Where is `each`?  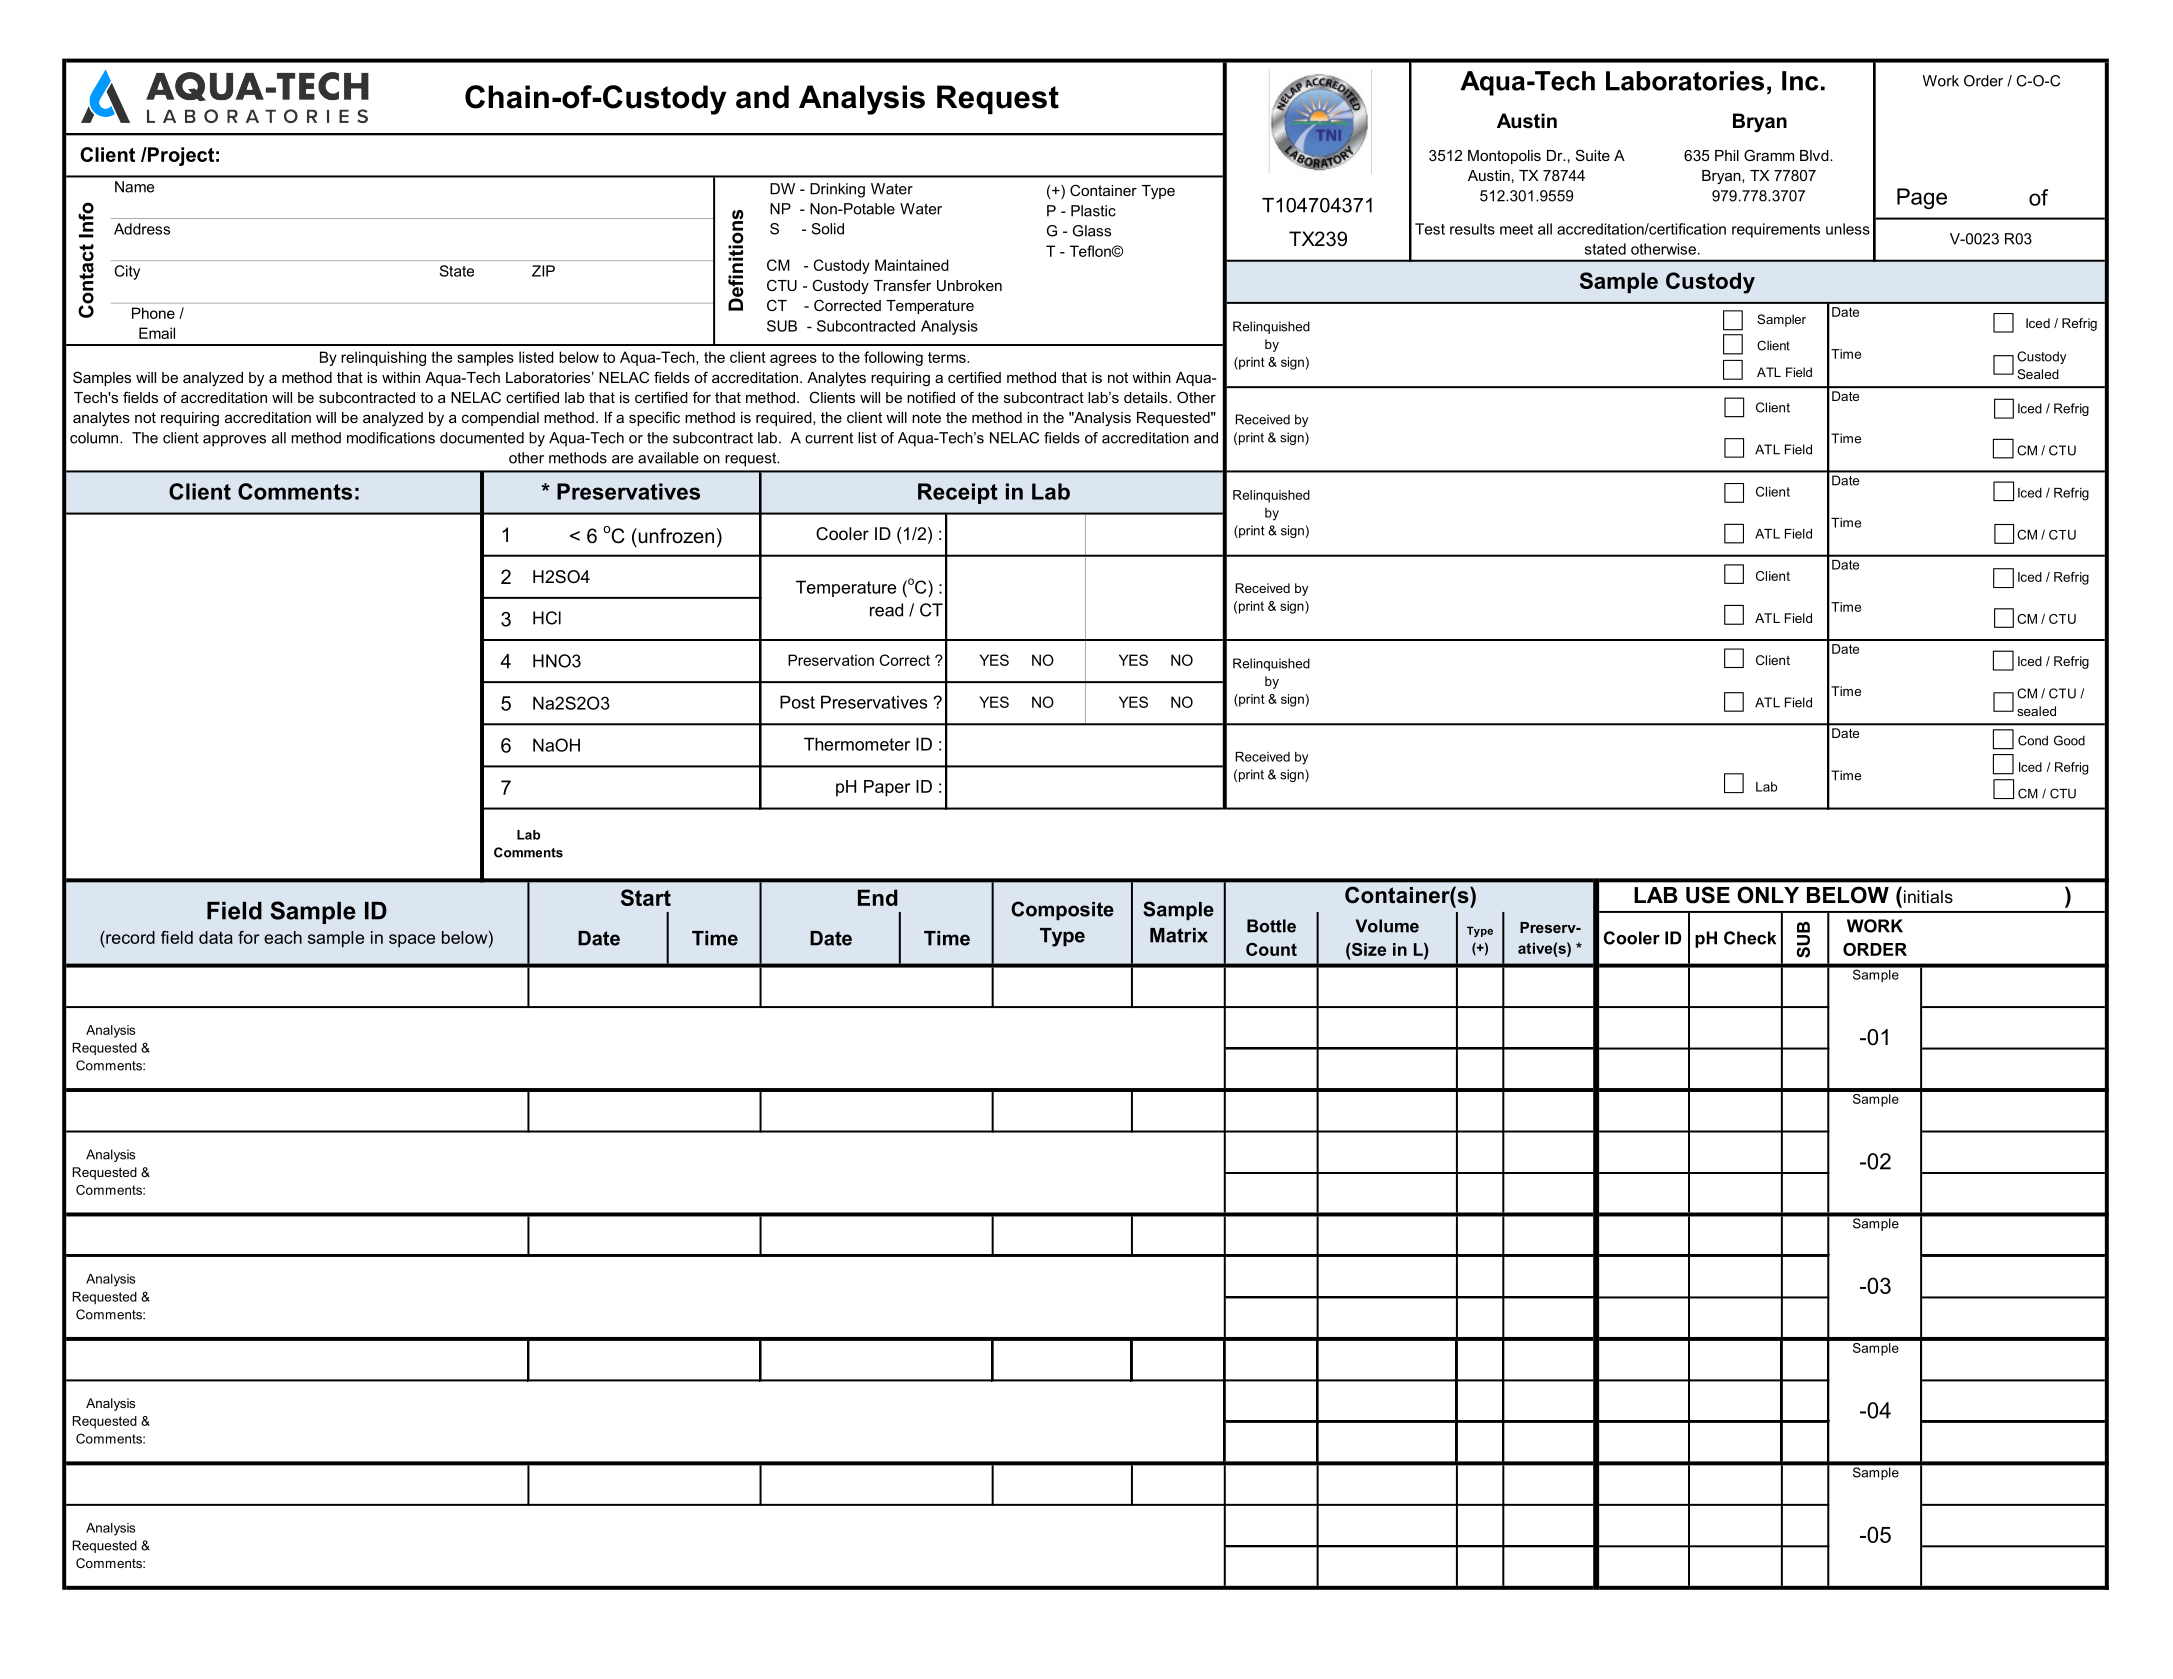
each is located at coordinates (283, 937).
